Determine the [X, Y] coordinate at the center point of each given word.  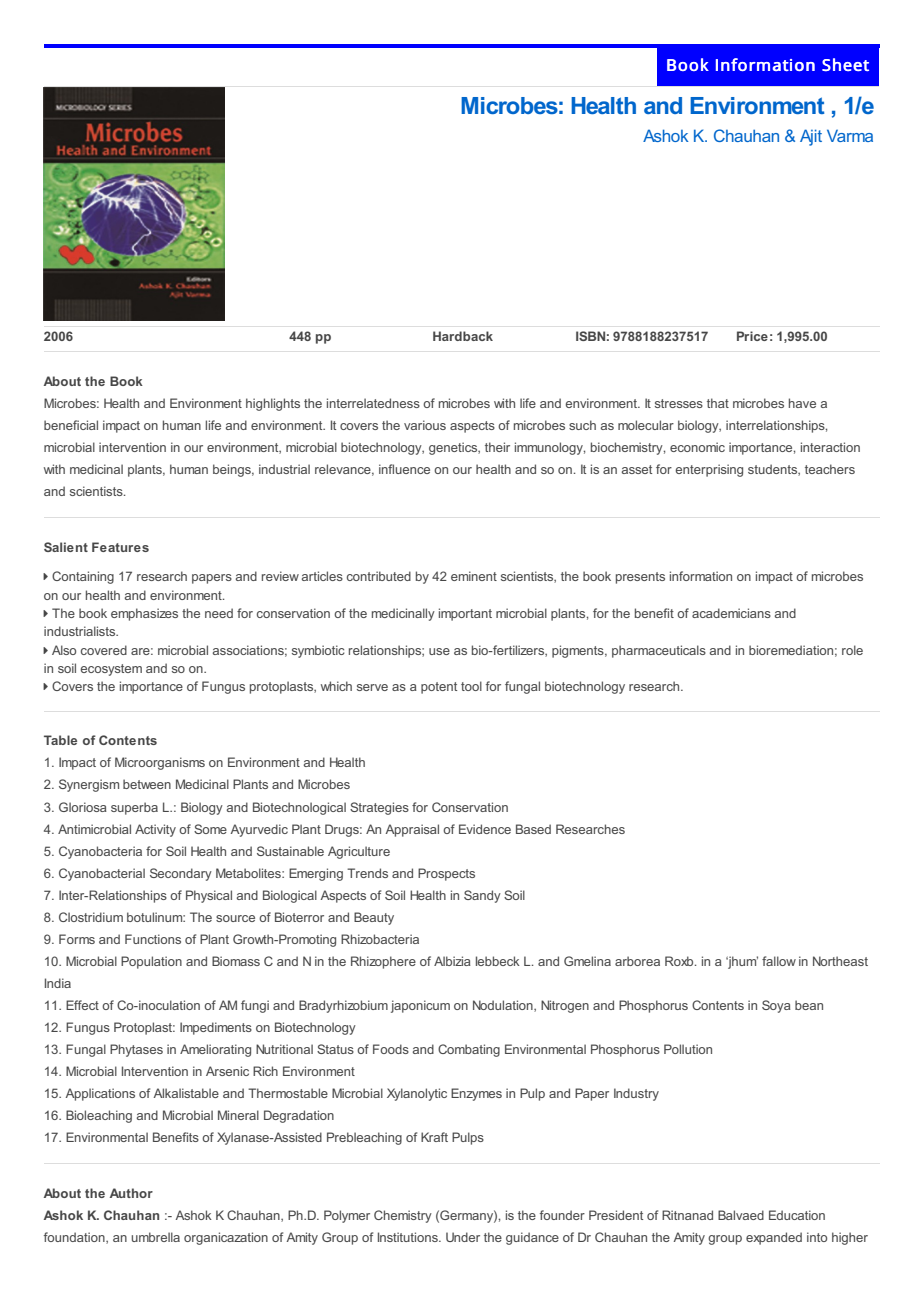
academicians [731, 613]
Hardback [463, 336]
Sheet [845, 65]
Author [131, 1193]
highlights [273, 404]
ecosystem [111, 670]
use [439, 651]
